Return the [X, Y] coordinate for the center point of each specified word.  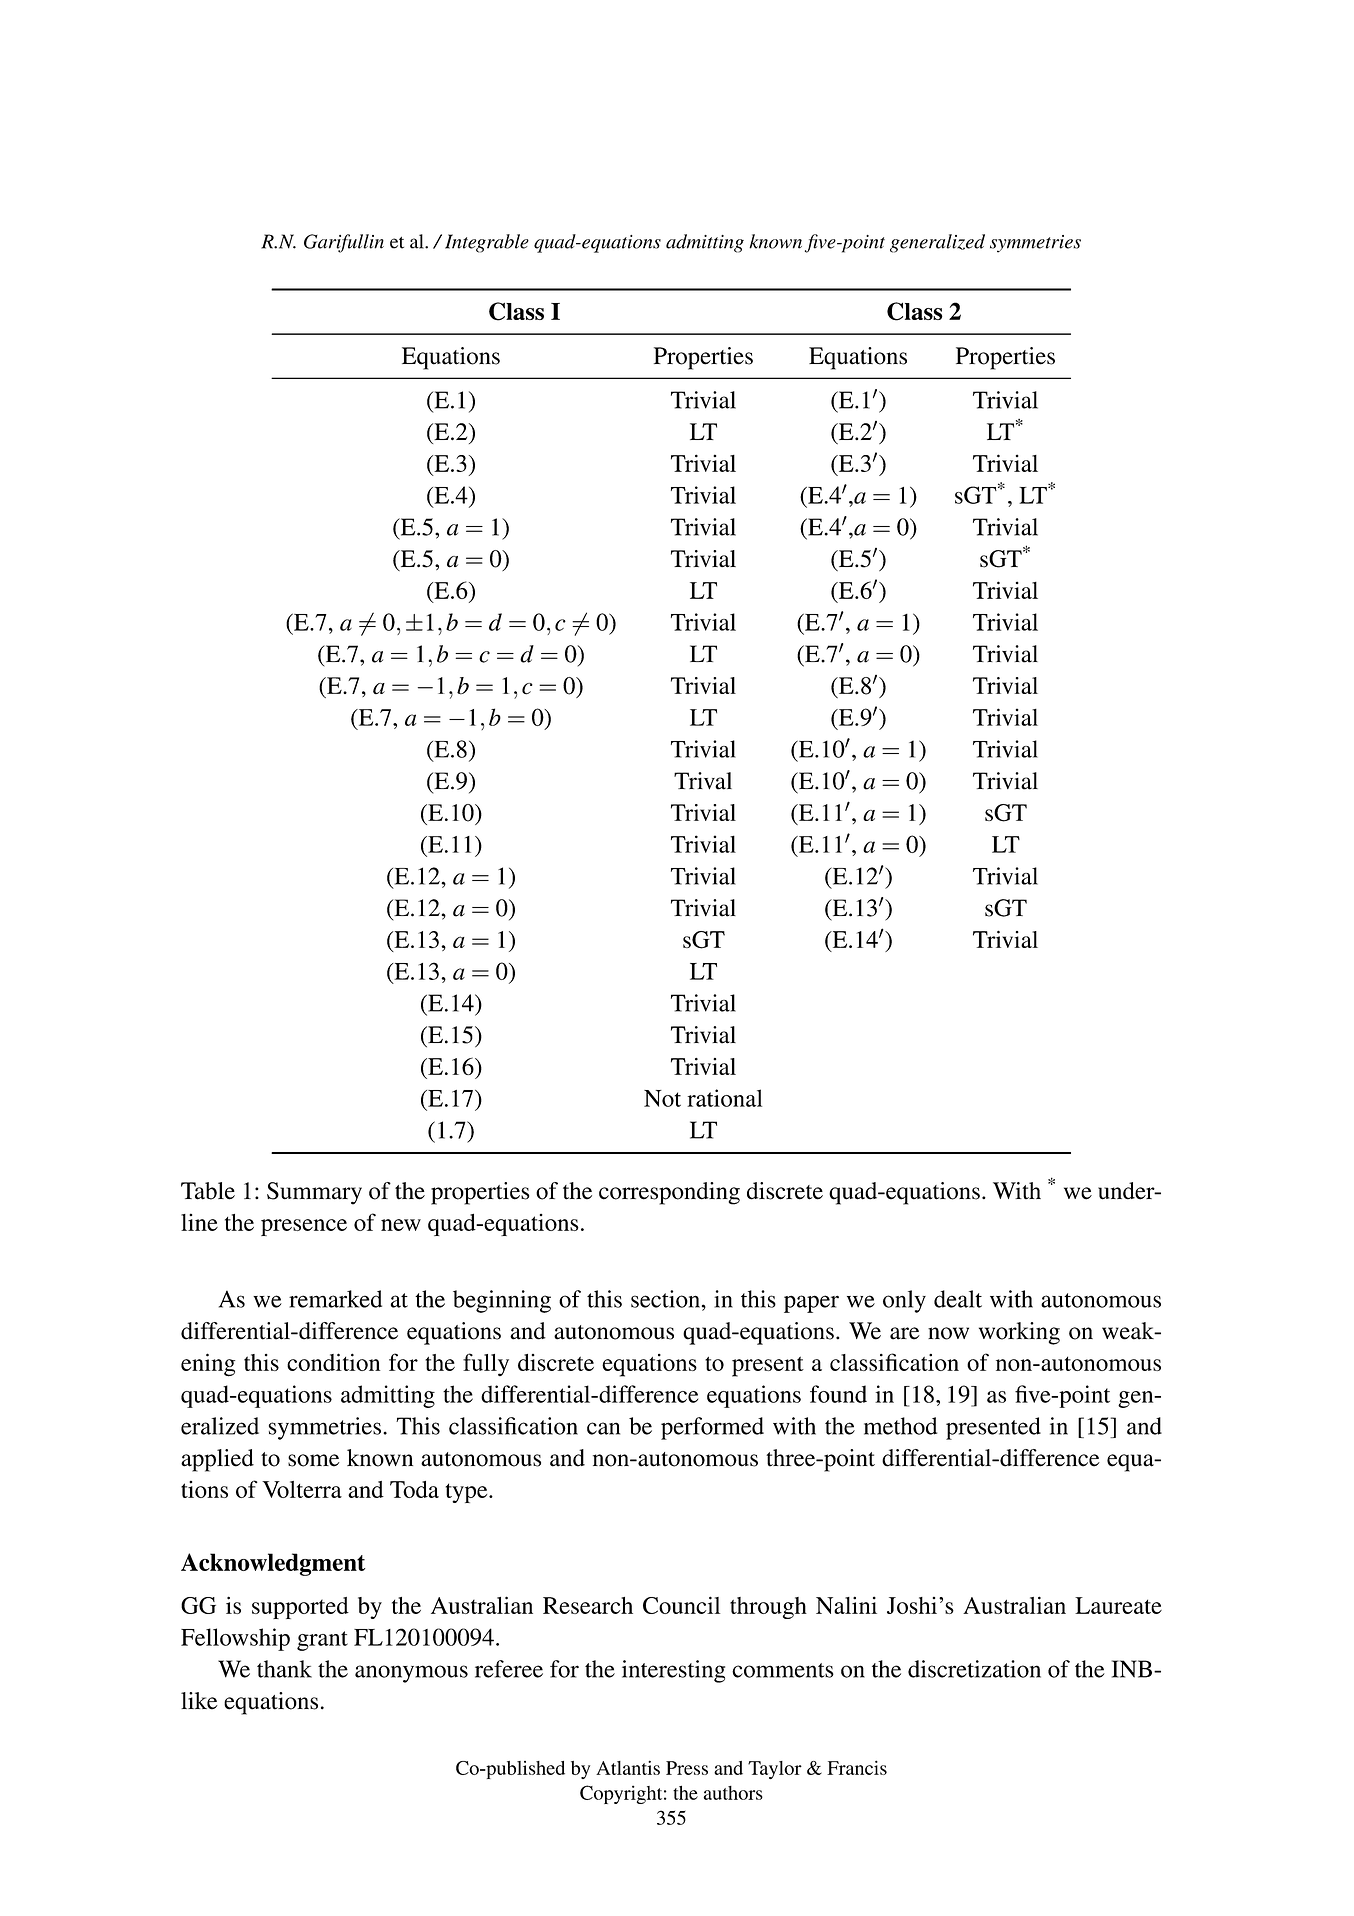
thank [284, 1669]
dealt [958, 1299]
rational [724, 1098]
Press [687, 1768]
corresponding [669, 1193]
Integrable [487, 243]
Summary [314, 1193]
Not [662, 1098]
